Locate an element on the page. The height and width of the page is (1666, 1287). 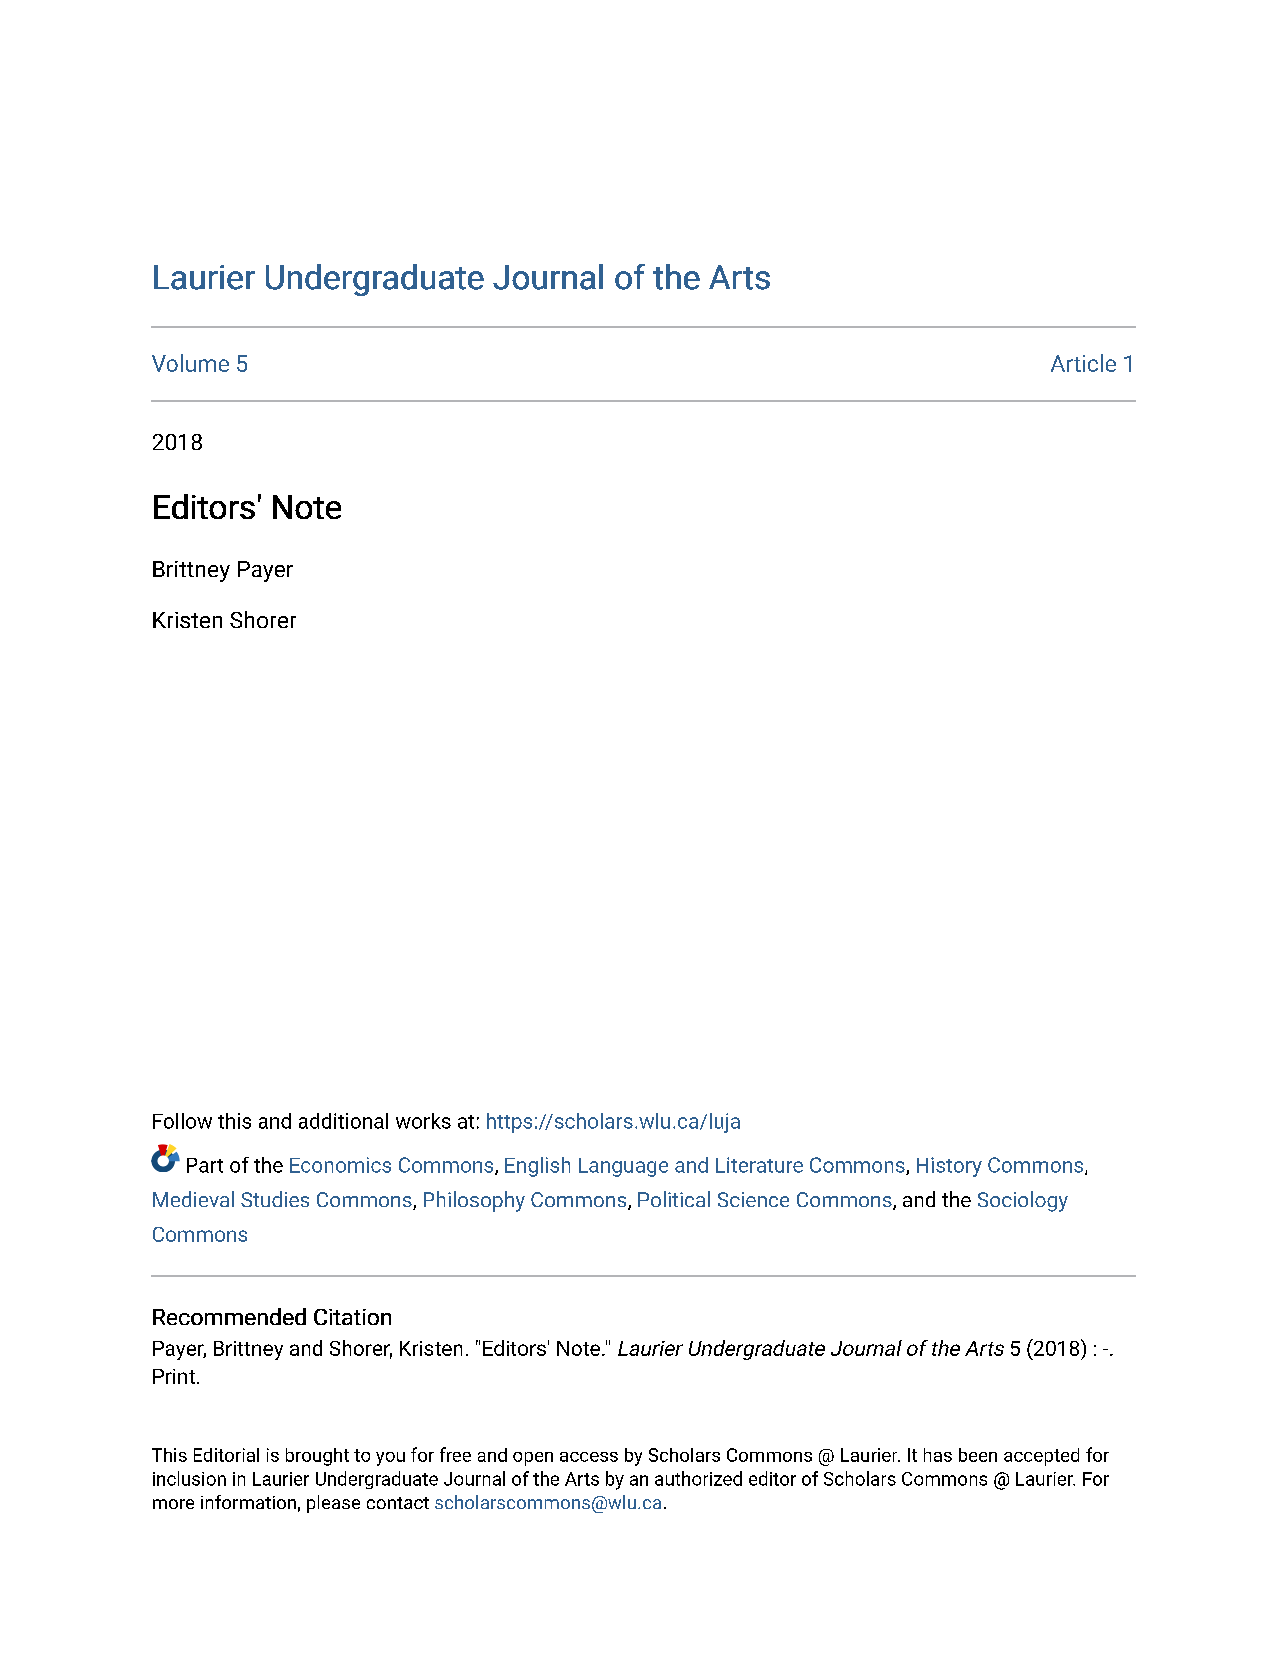
History is located at coordinates (949, 1167).
